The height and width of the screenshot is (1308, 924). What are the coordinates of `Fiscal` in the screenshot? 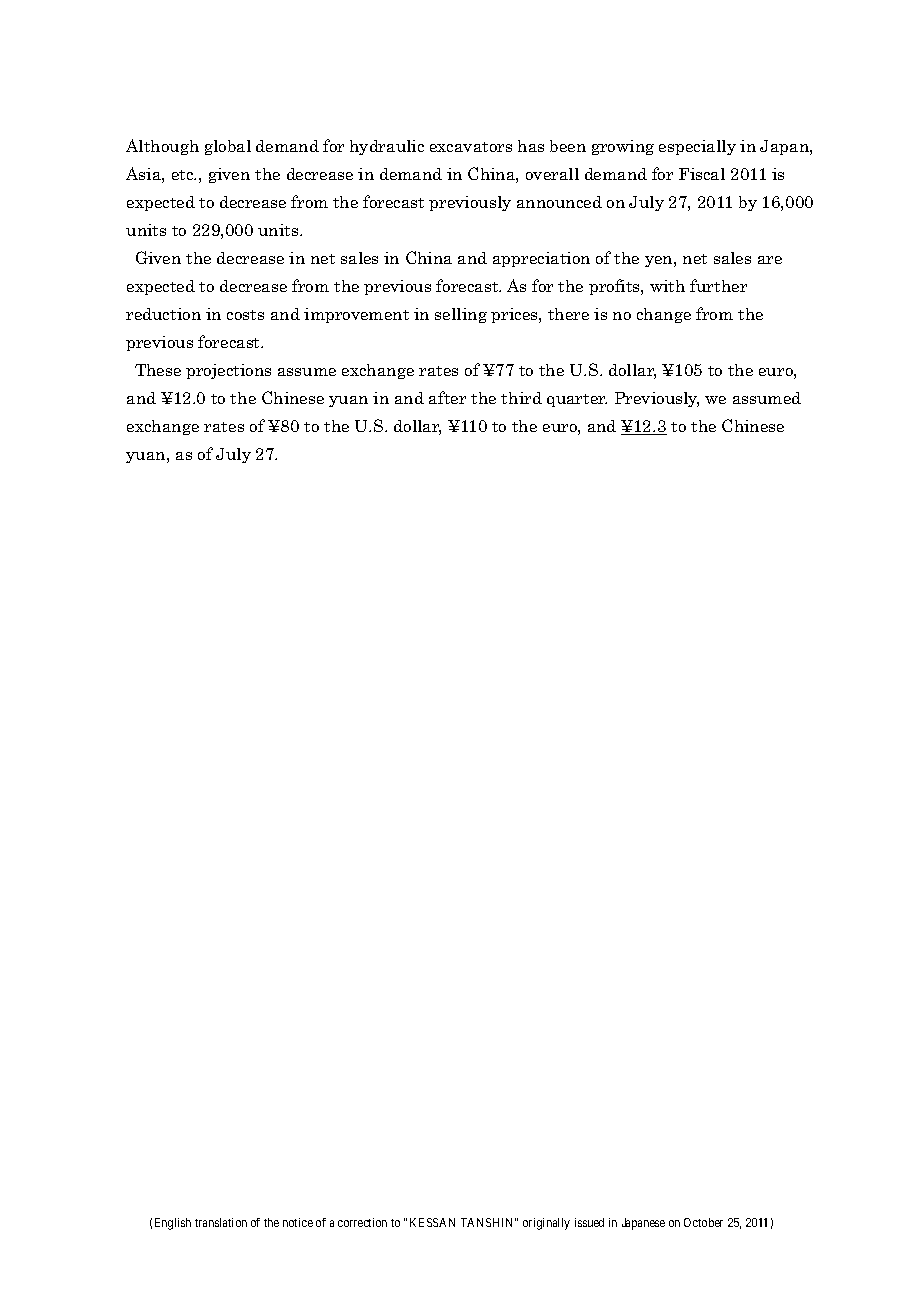 It's located at (702, 174).
